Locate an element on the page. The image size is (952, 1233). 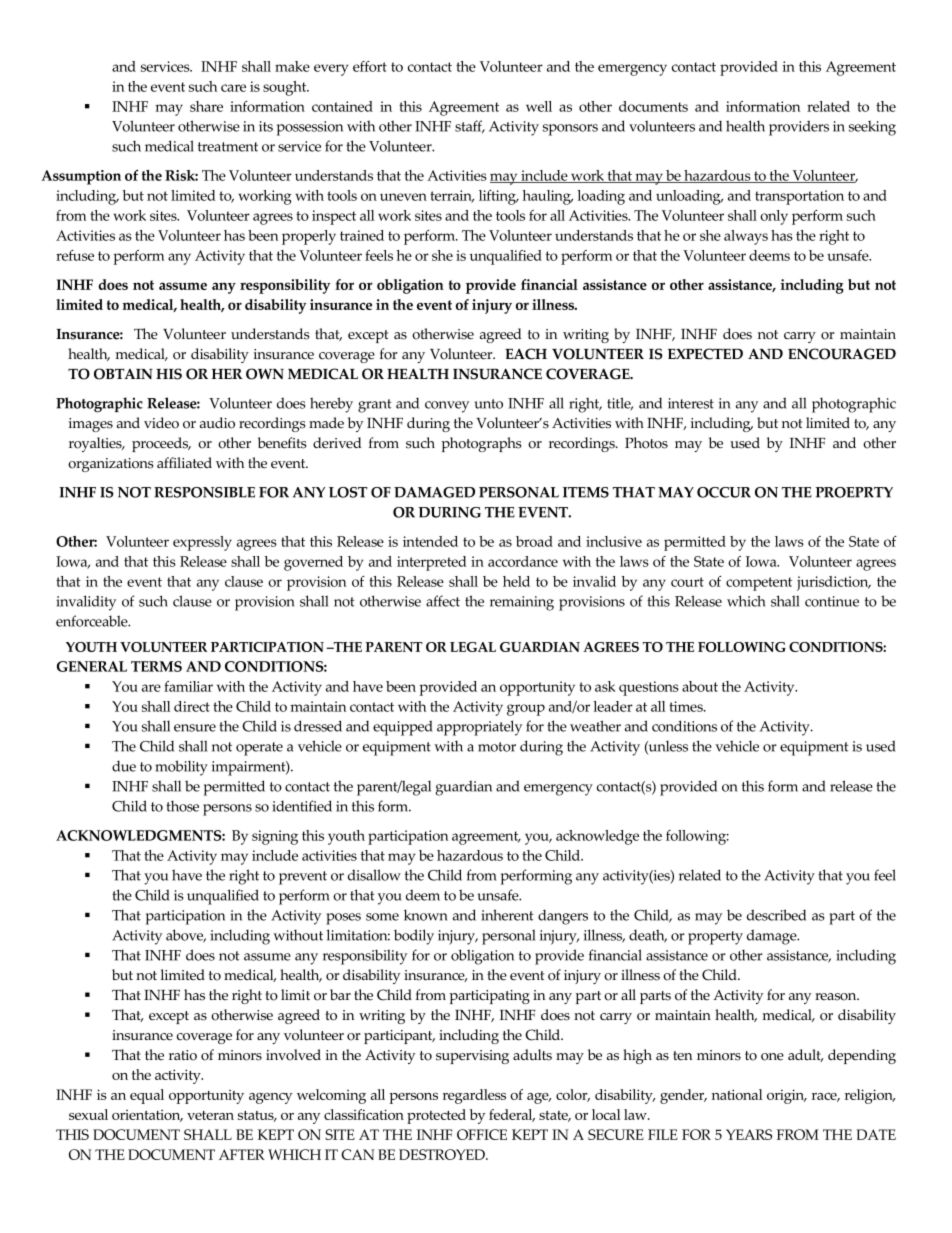
times is located at coordinates (687, 706).
